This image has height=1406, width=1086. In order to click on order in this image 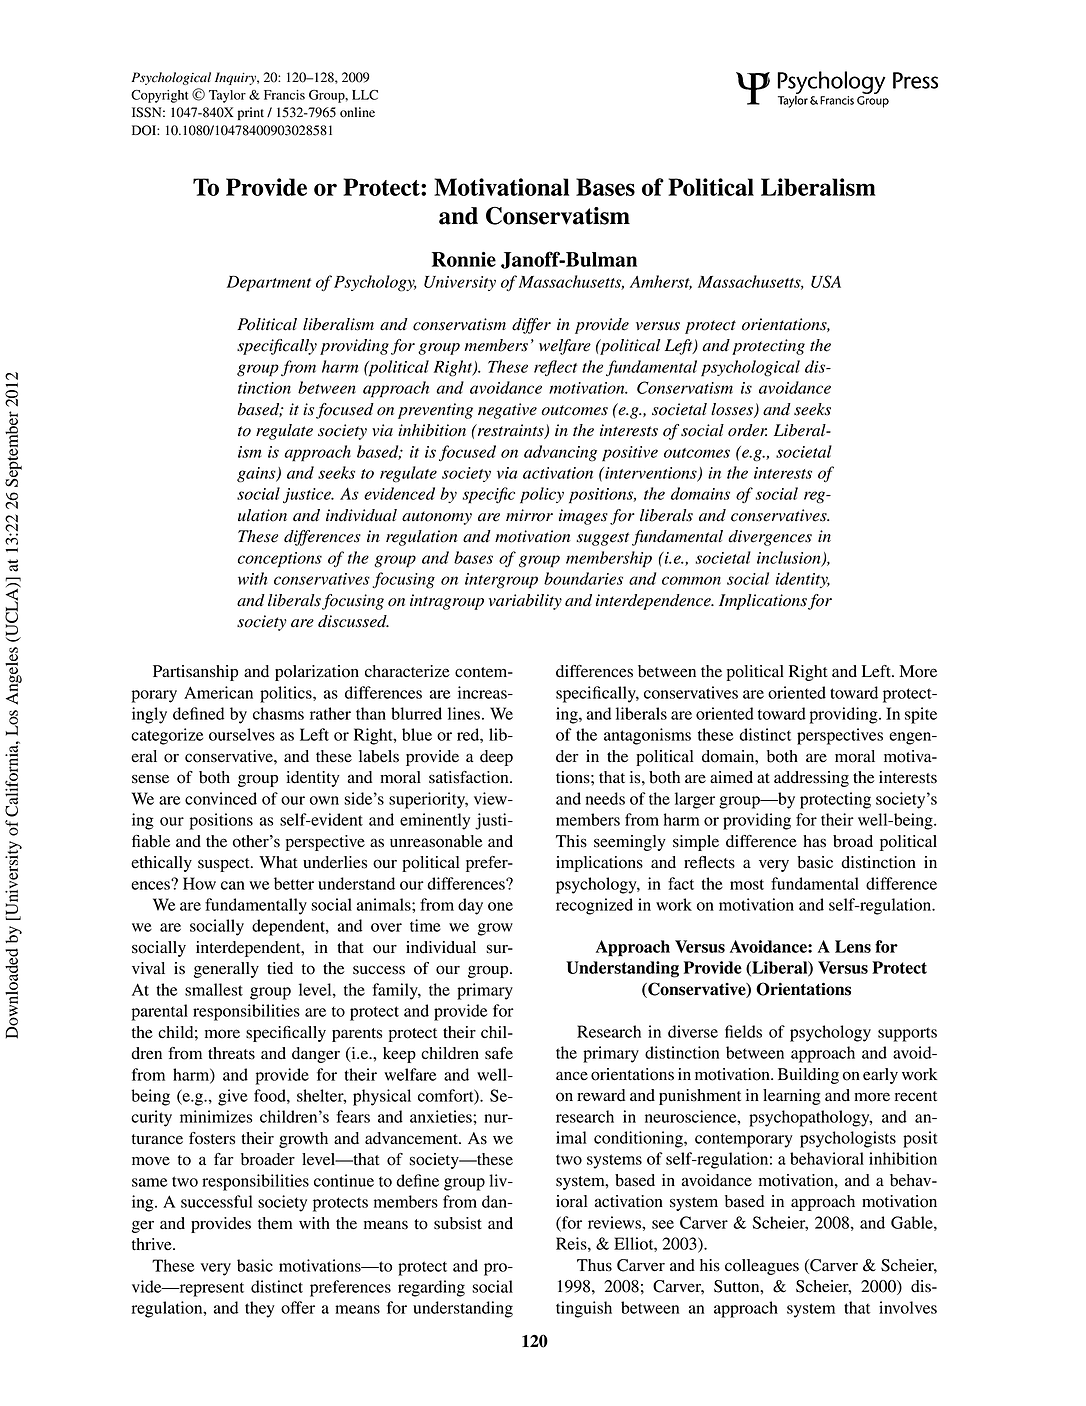, I will do `click(747, 430)`.
